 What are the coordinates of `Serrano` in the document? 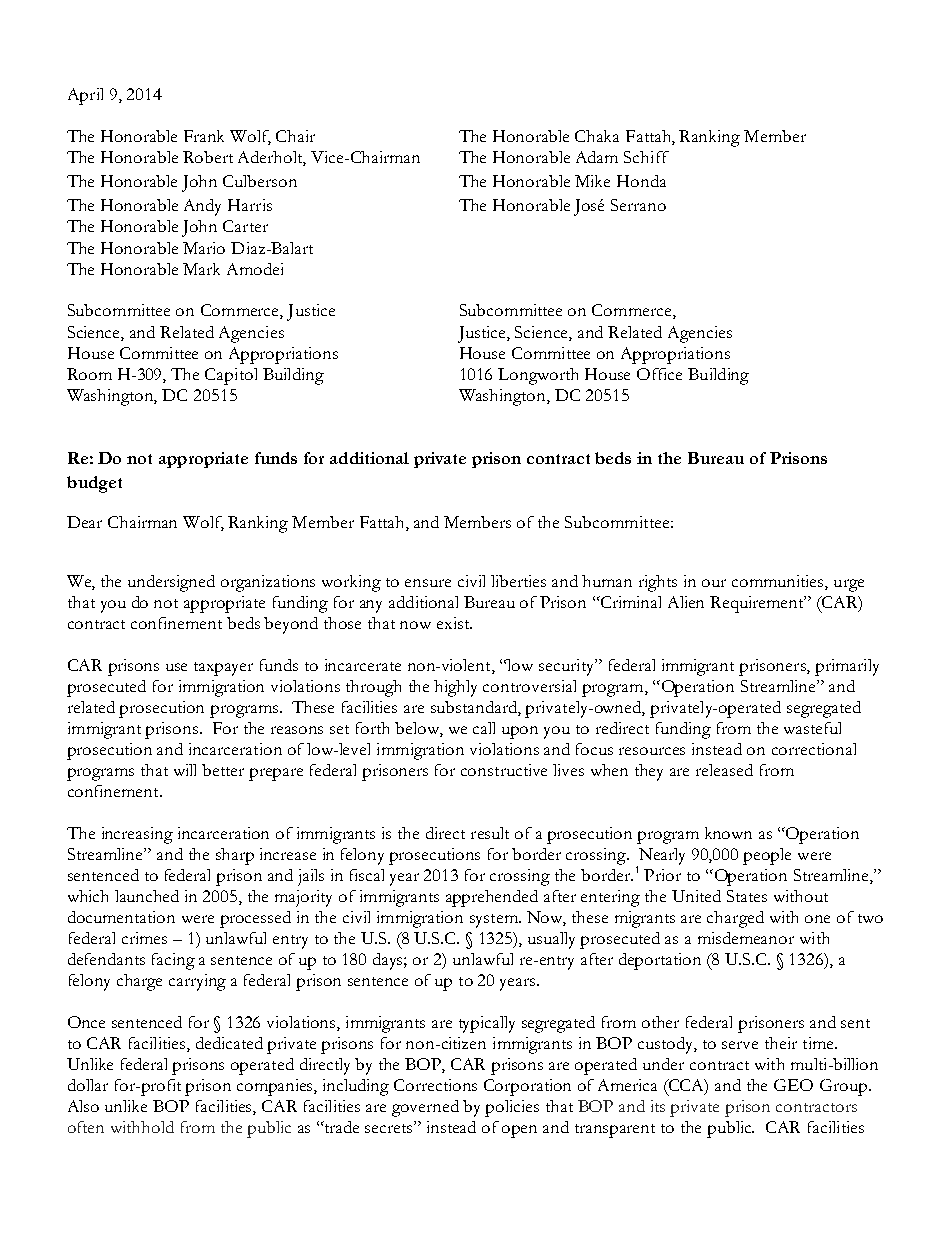 It's located at (638, 205).
